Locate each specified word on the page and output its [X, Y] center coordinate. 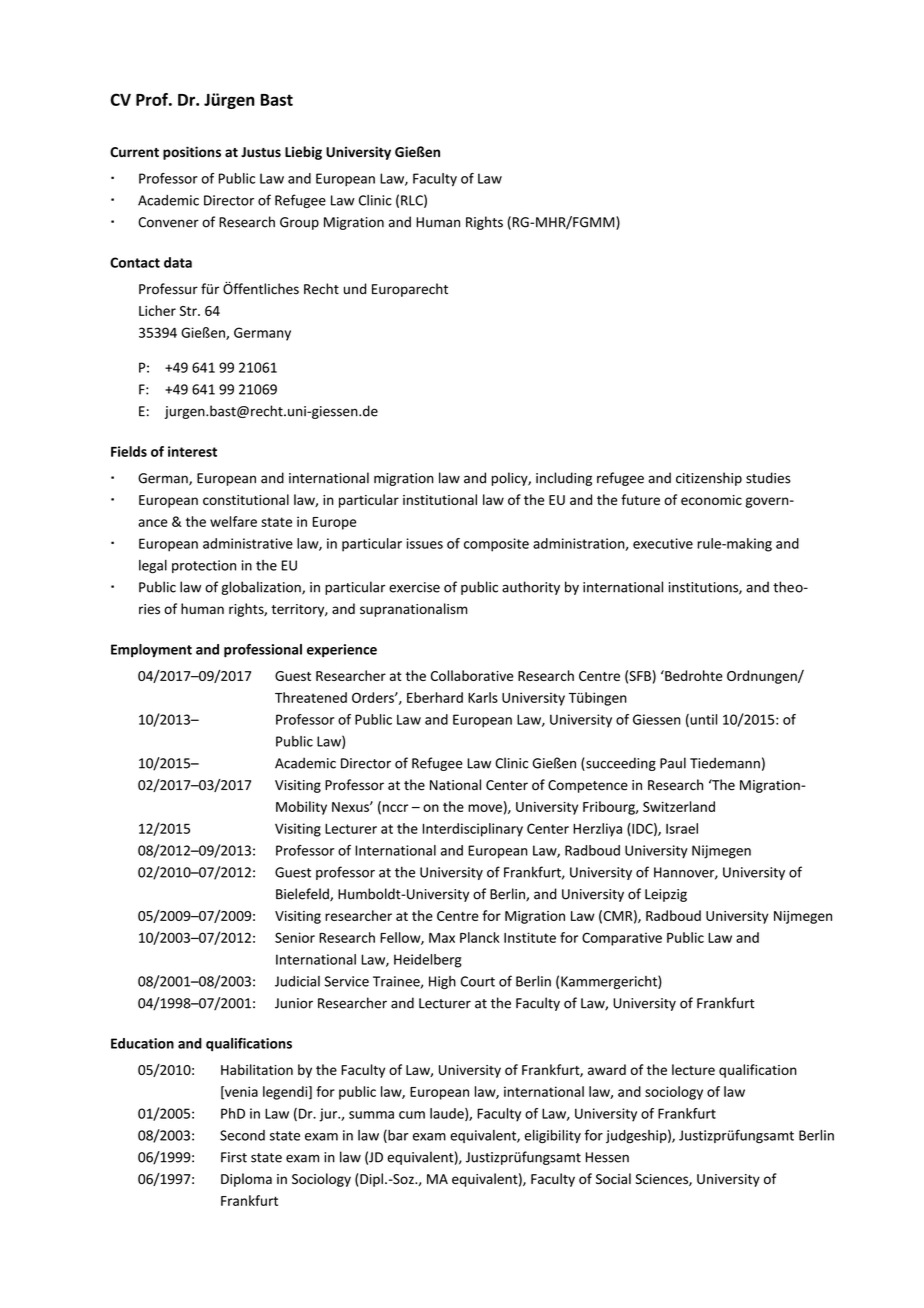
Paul [673, 763]
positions [192, 153]
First [234, 1157]
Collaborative [472, 675]
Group [299, 223]
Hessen [607, 1157]
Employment [151, 651]
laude [448, 1114]
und [355, 289]
